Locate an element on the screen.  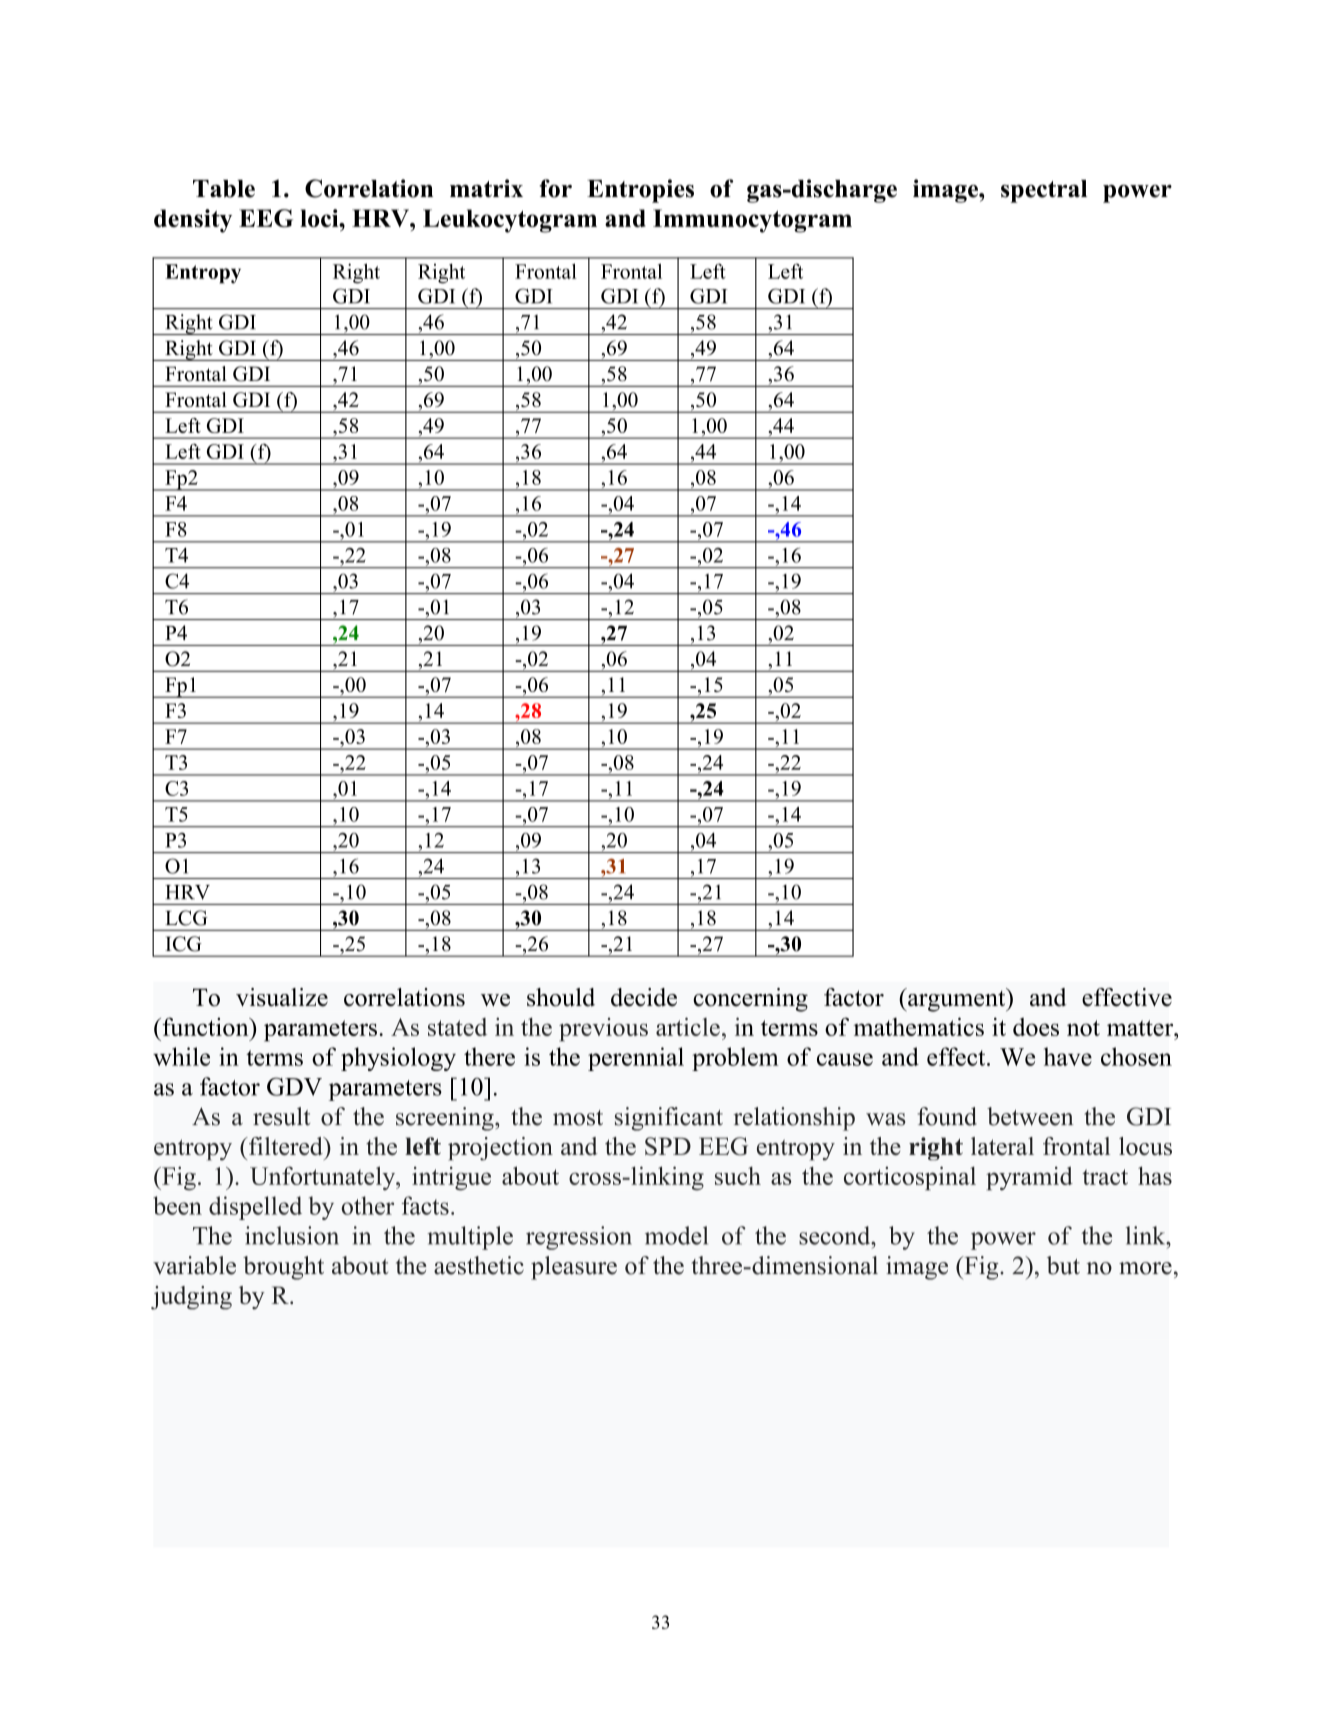
brought is located at coordinates (283, 1268).
